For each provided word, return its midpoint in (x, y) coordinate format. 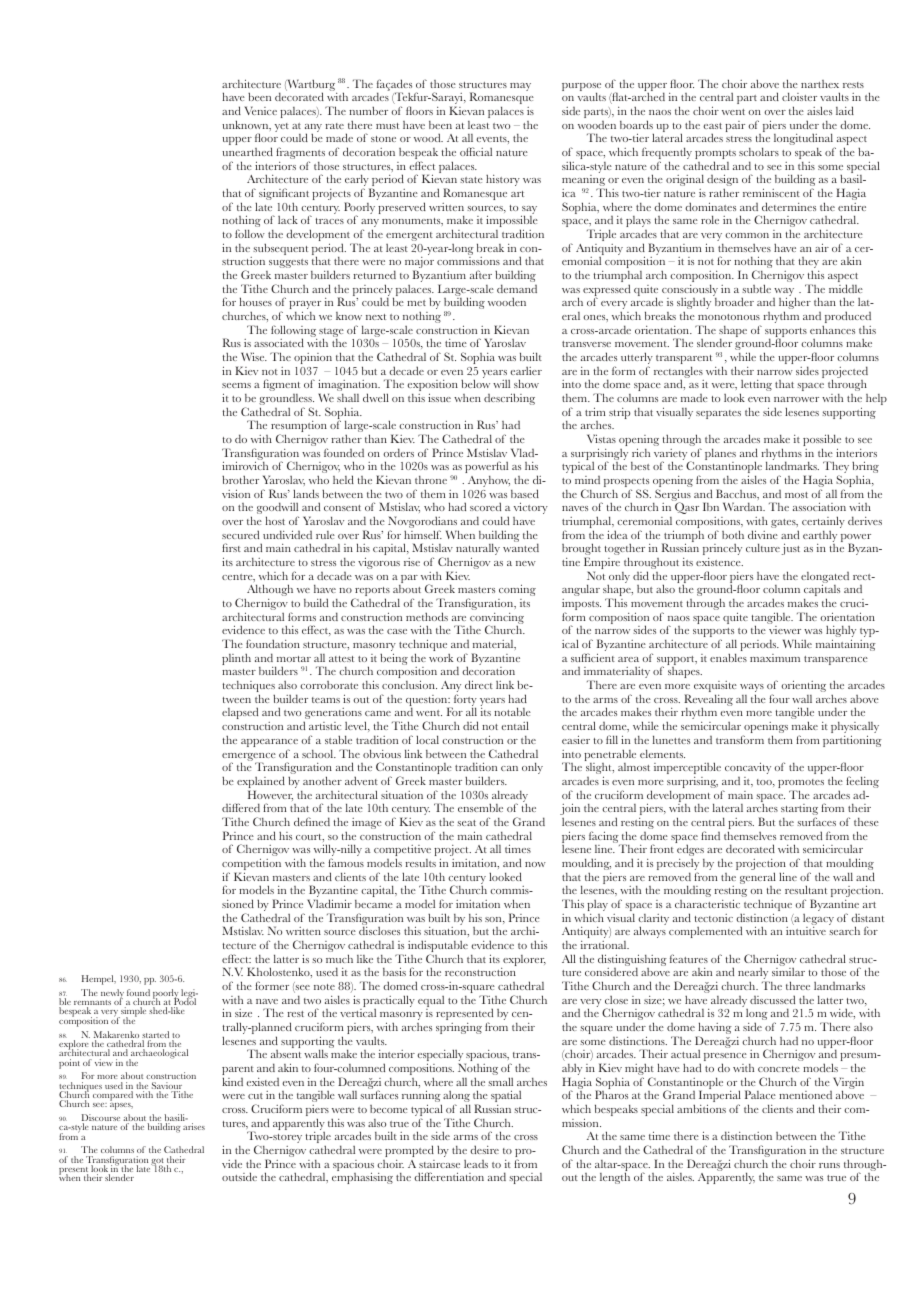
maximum (775, 658)
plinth (236, 659)
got (158, 1163)
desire (484, 1149)
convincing (497, 620)
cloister (799, 97)
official (476, 151)
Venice (260, 110)
